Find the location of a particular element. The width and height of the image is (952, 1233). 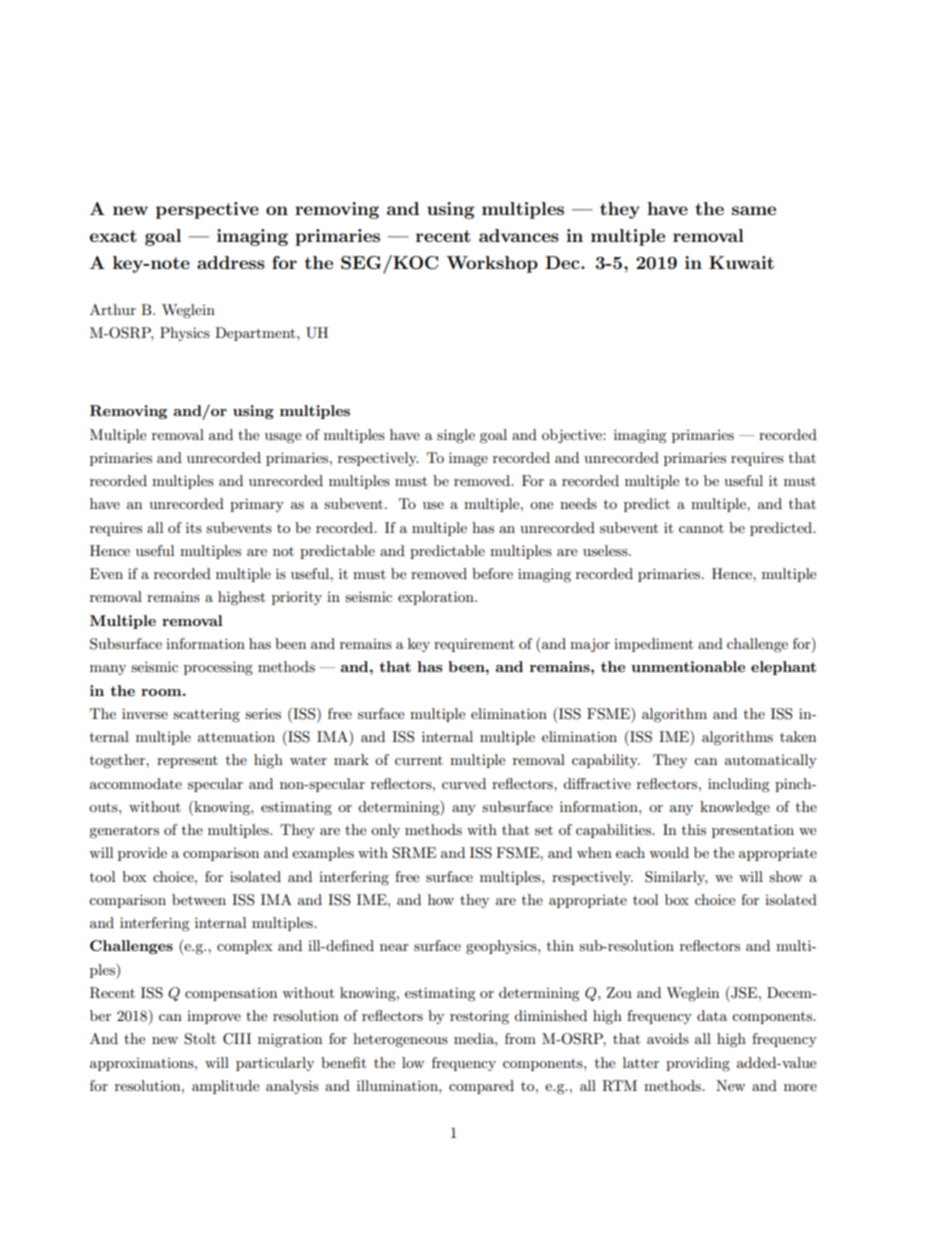

perspective is located at coordinates (207, 210).
